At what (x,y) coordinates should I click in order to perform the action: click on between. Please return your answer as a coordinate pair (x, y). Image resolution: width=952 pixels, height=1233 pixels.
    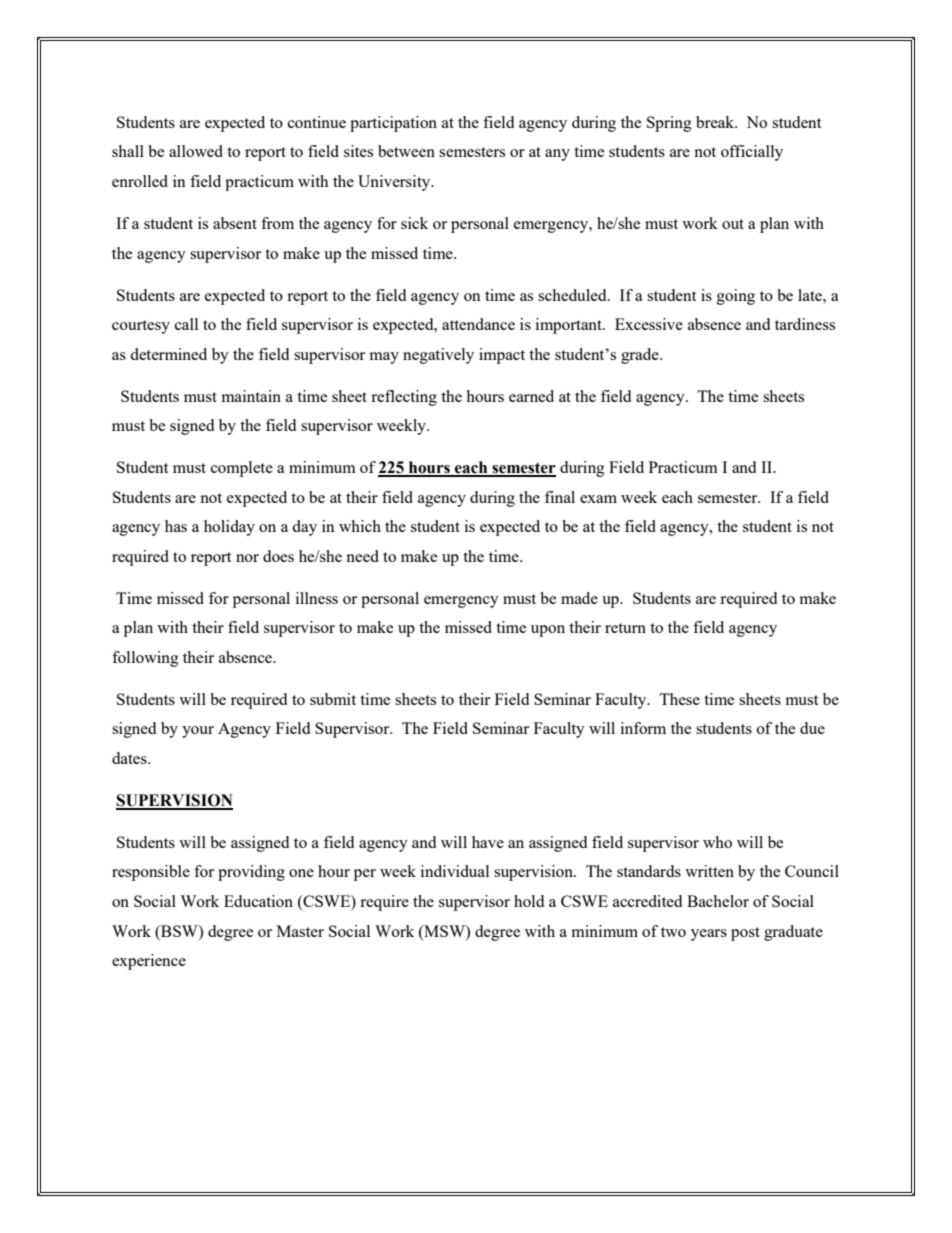
    Looking at the image, I should click on (406, 151).
